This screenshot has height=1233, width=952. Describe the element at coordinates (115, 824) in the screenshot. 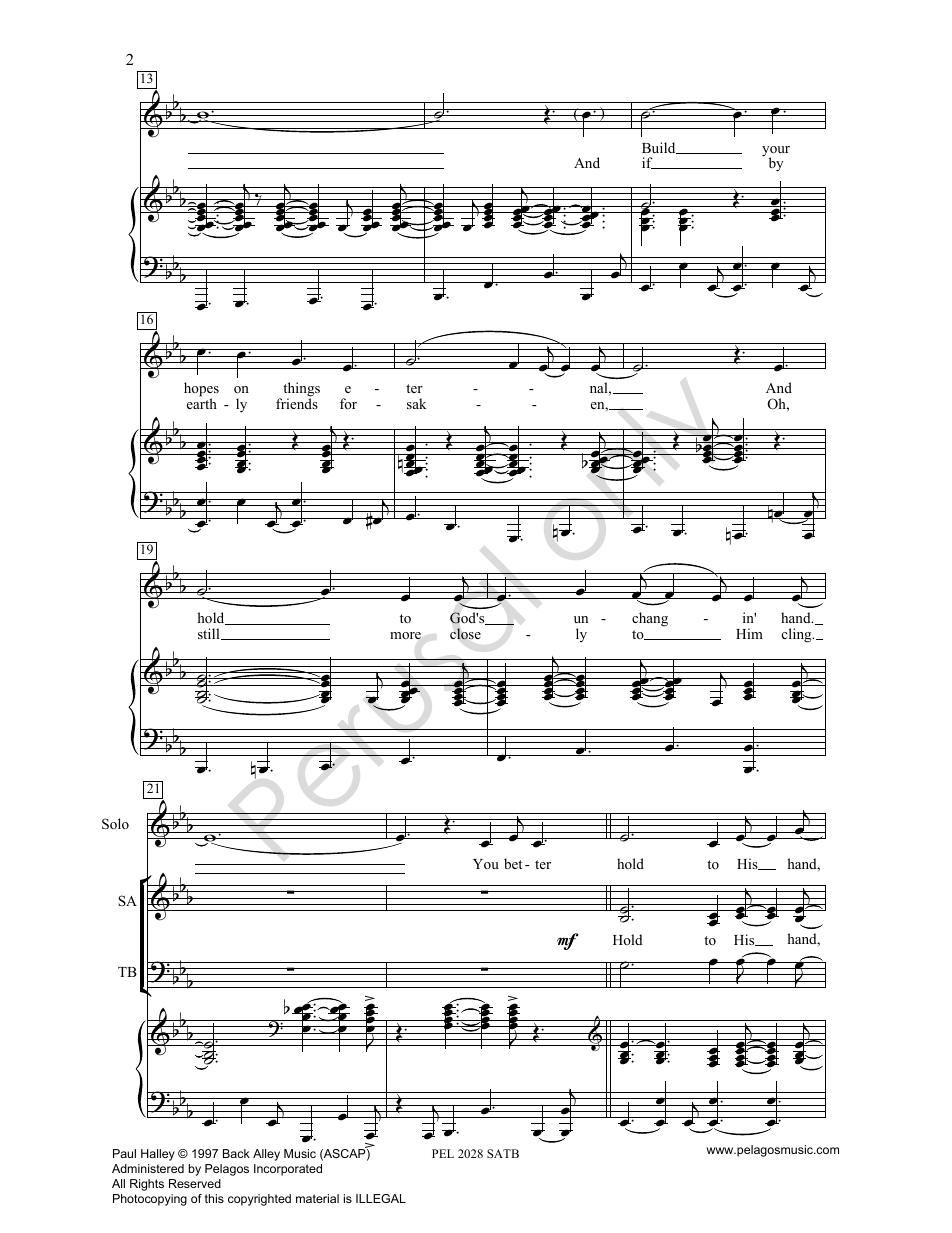

I see `Solo` at that location.
